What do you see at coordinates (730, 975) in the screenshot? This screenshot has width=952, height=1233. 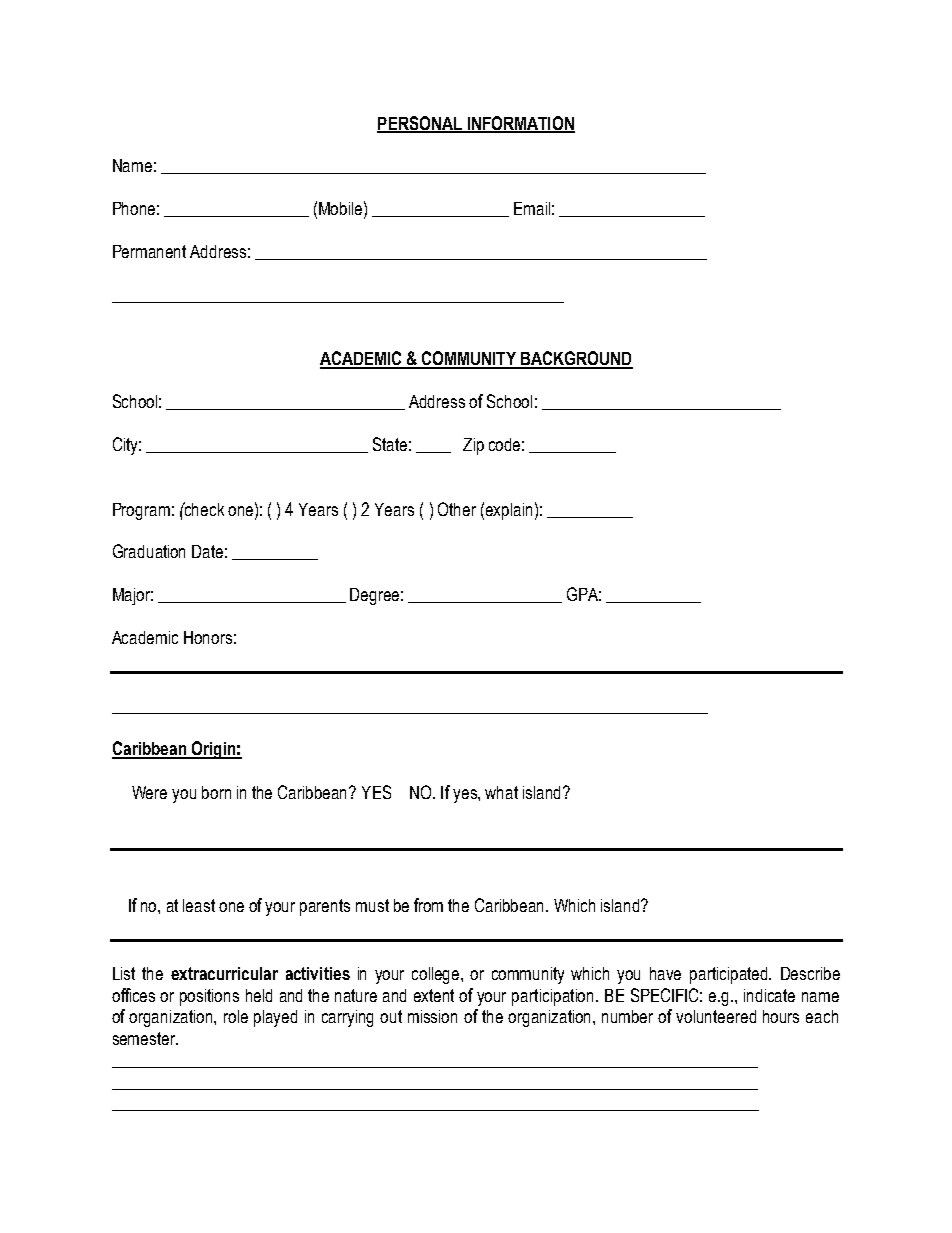 I see `participated` at bounding box center [730, 975].
